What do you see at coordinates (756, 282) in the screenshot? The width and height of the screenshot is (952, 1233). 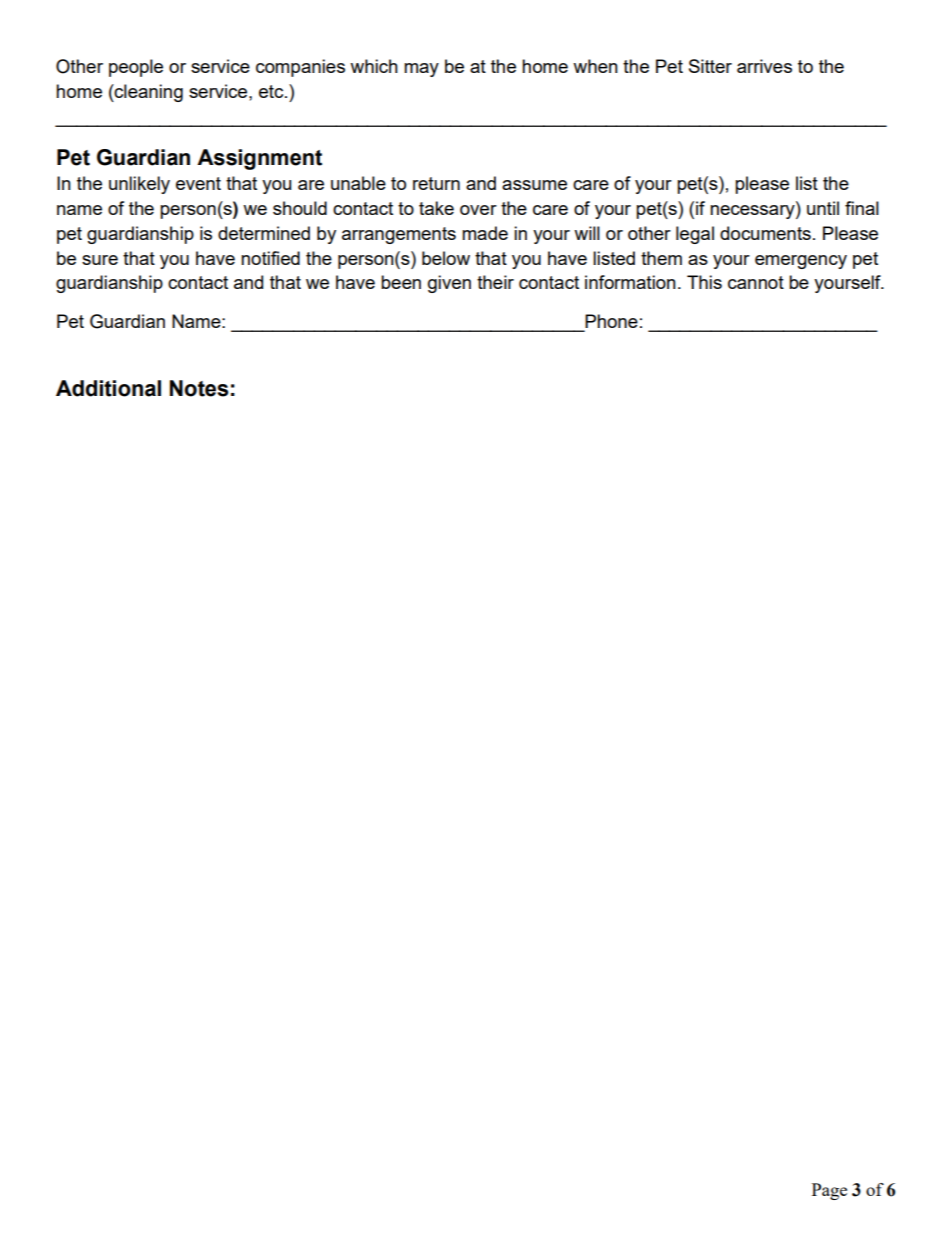 I see `cannot` at bounding box center [756, 282].
